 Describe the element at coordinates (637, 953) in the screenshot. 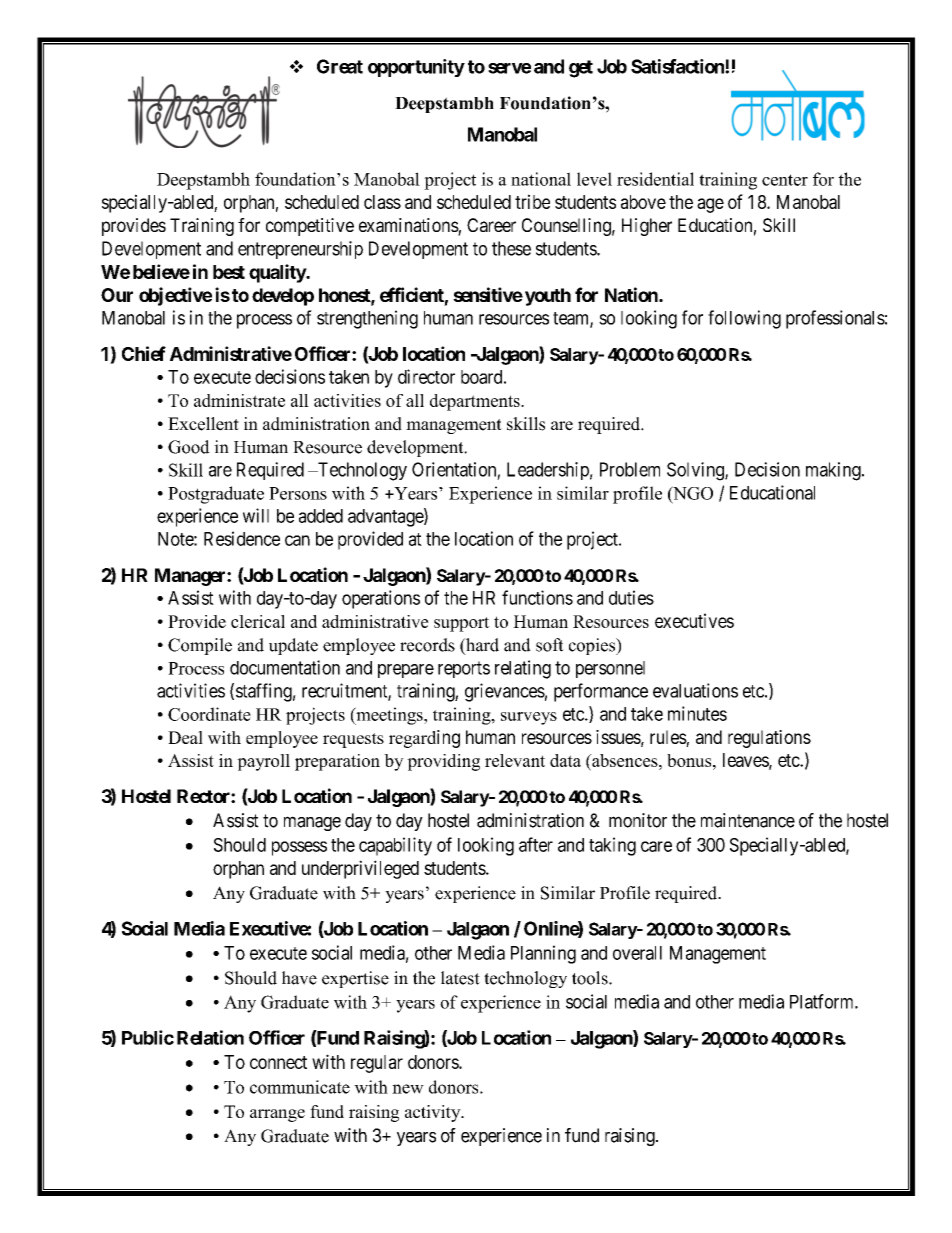

I see `overall` at that location.
